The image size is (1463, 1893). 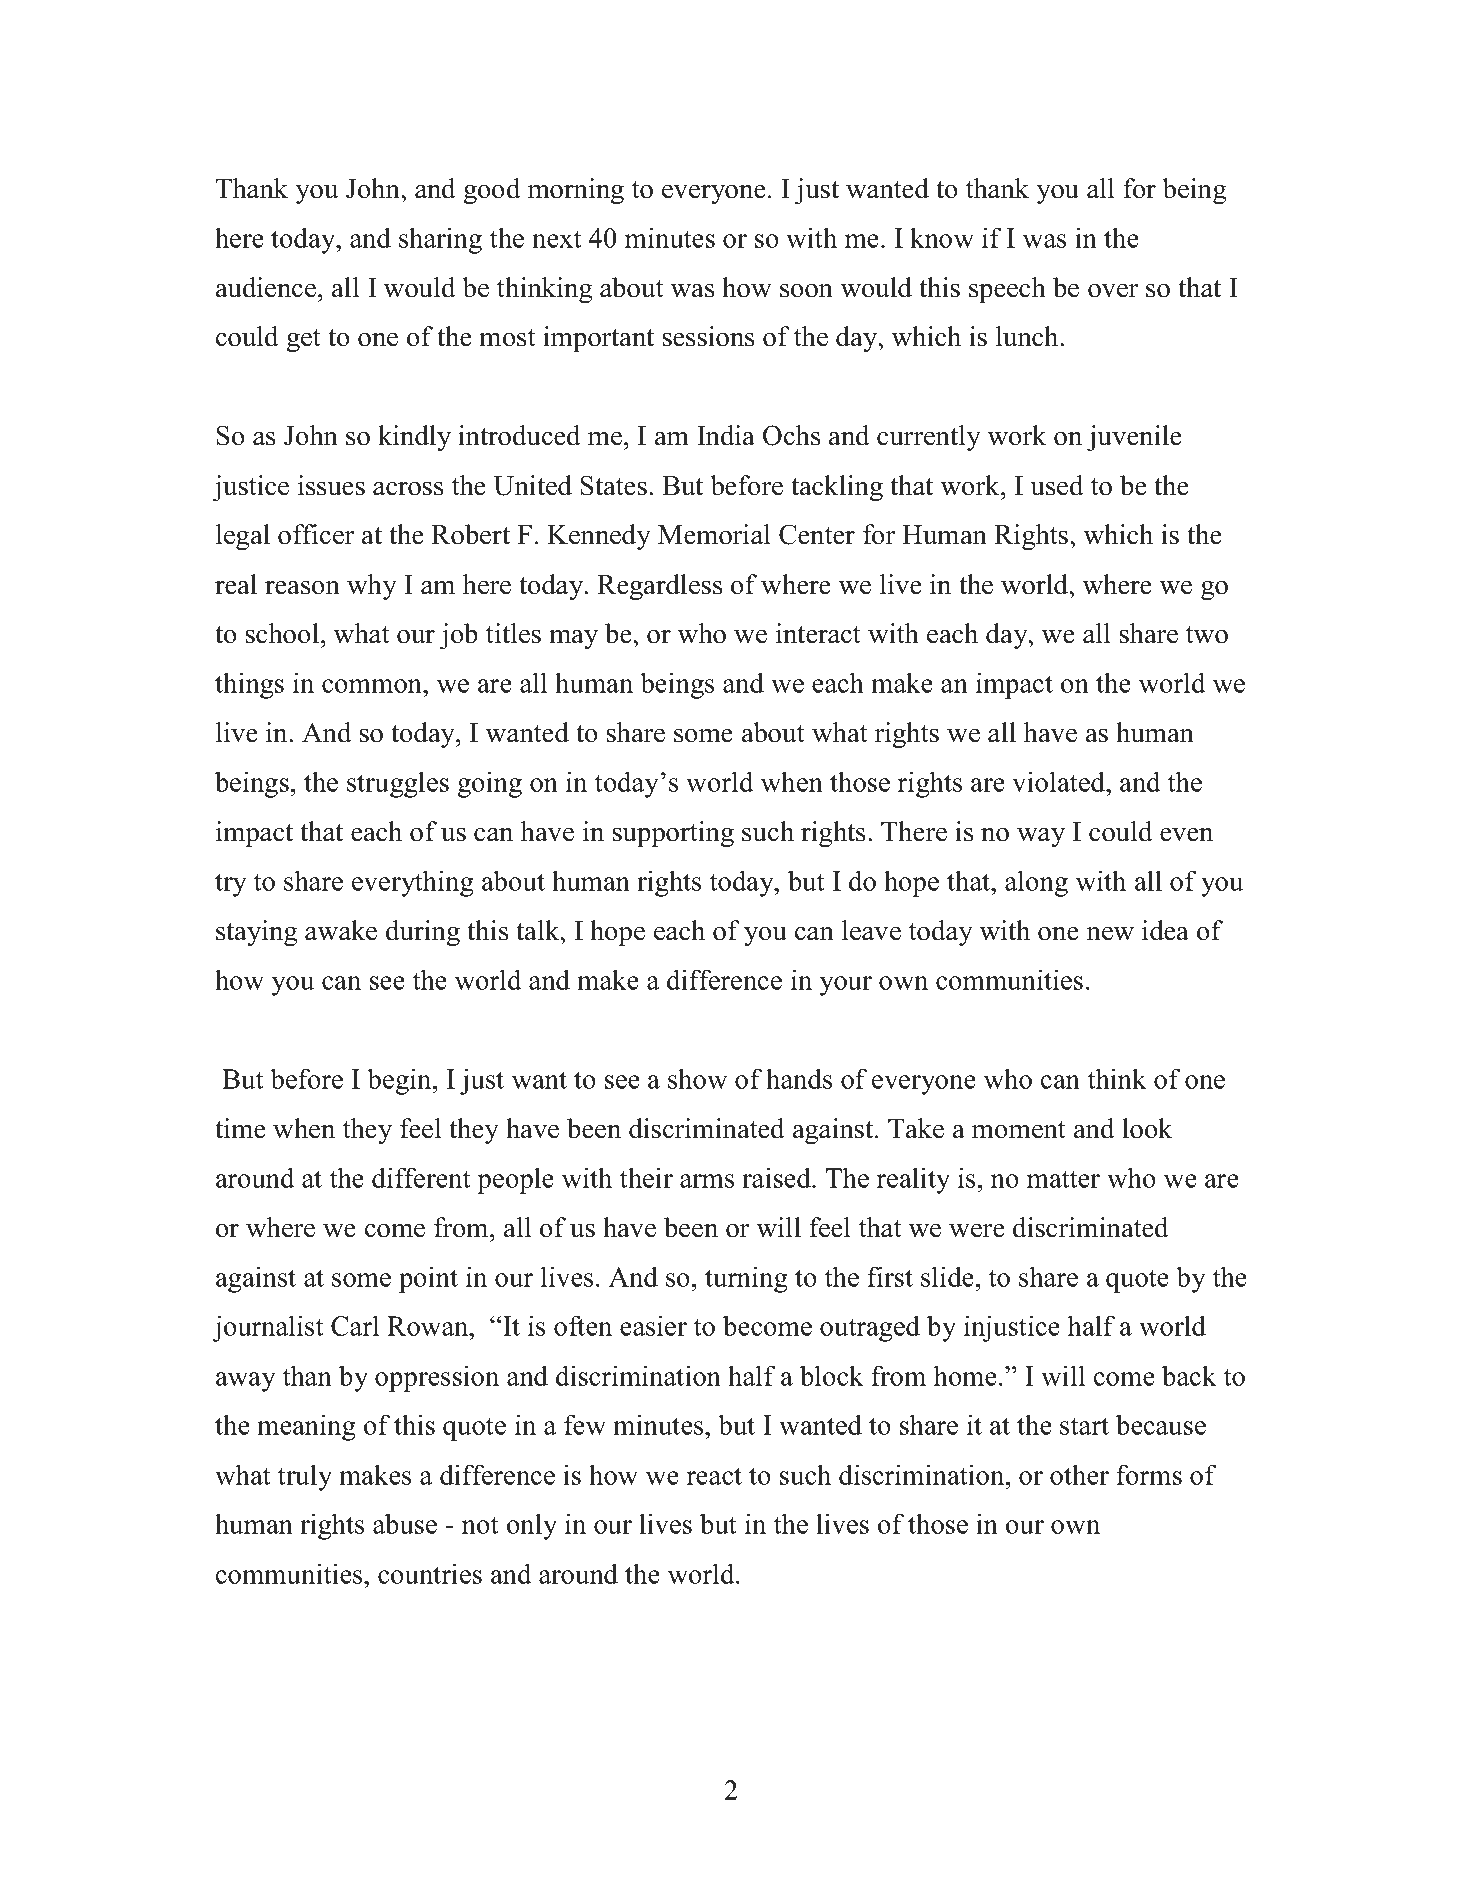 I want to click on abuse, so click(x=405, y=1523).
